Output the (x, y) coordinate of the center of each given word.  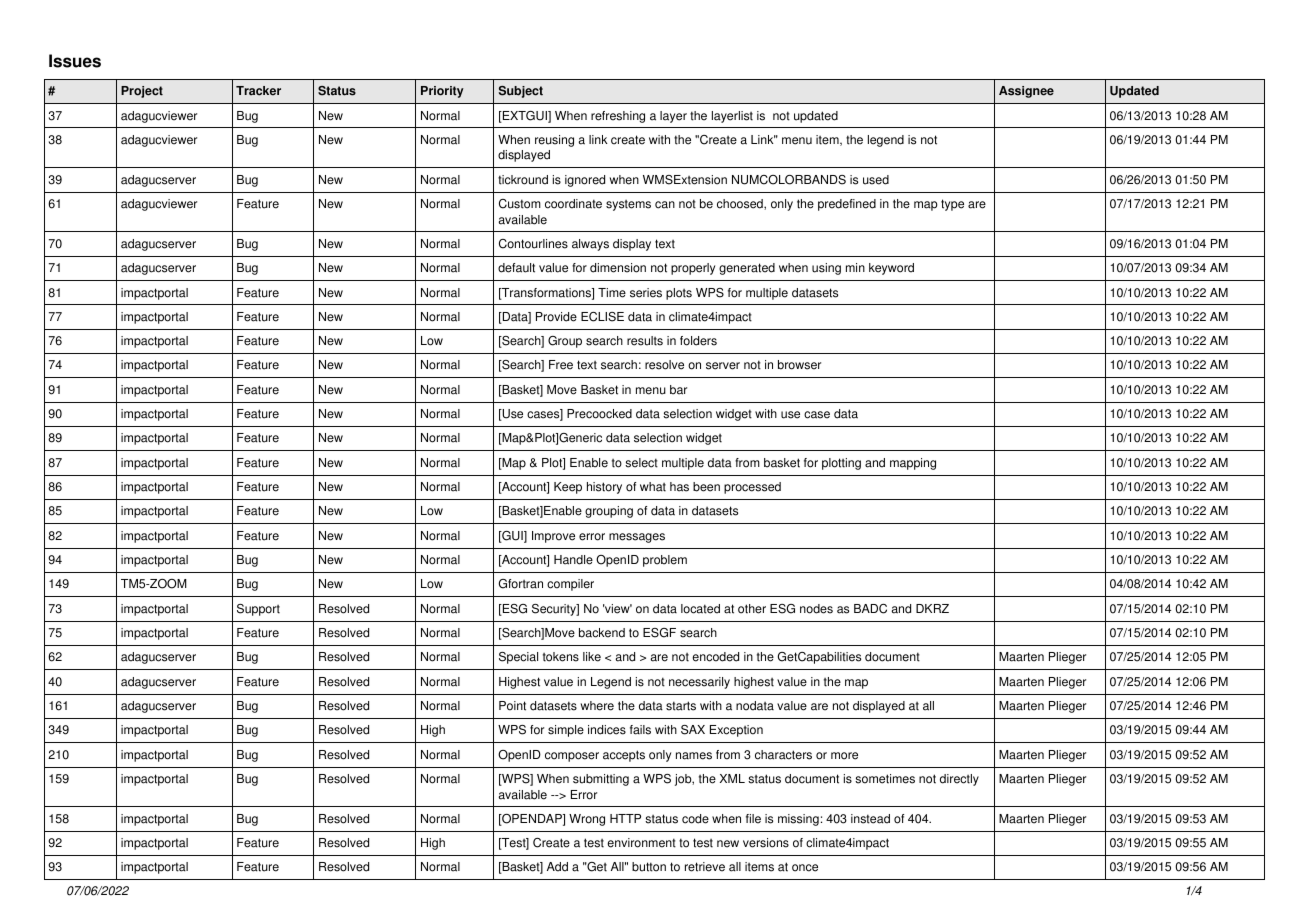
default (516, 268)
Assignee (1026, 92)
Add (557, 867)
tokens (561, 657)
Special (518, 658)
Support (258, 610)
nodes (816, 609)
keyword (891, 269)
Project (142, 92)
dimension (618, 268)
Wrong (587, 820)
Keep (568, 488)
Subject (521, 92)
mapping (913, 464)
